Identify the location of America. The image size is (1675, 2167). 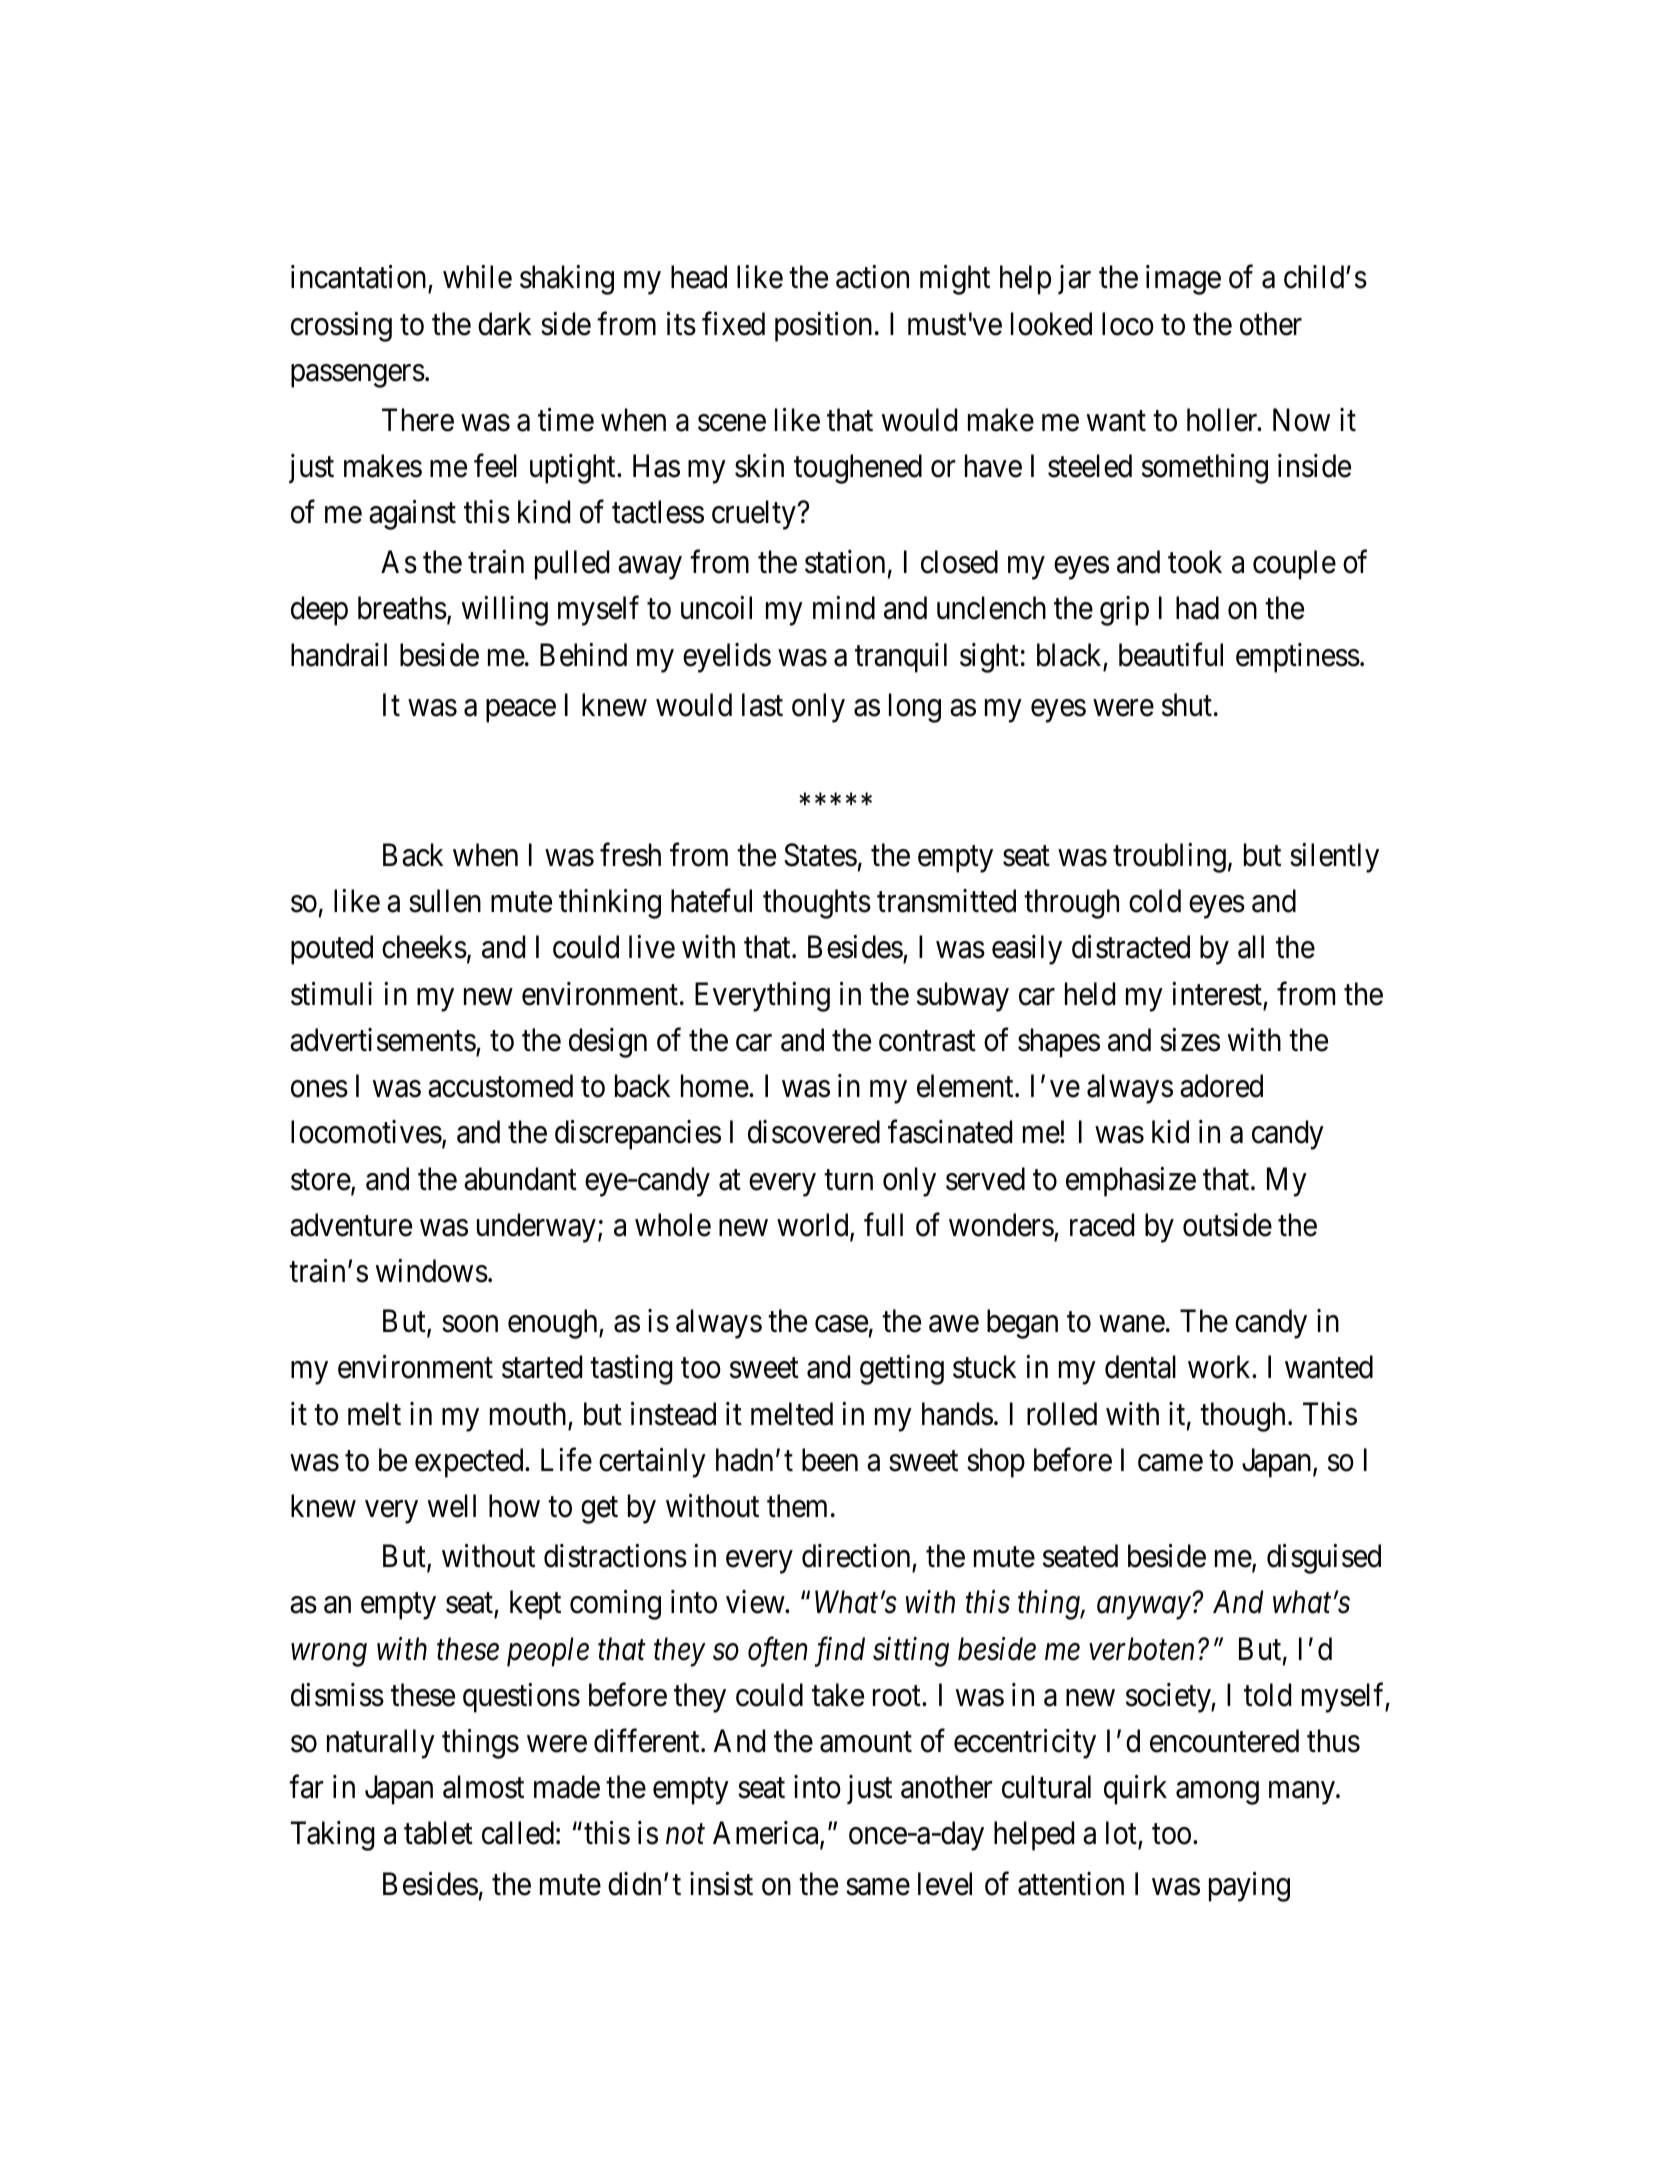
(767, 1834).
